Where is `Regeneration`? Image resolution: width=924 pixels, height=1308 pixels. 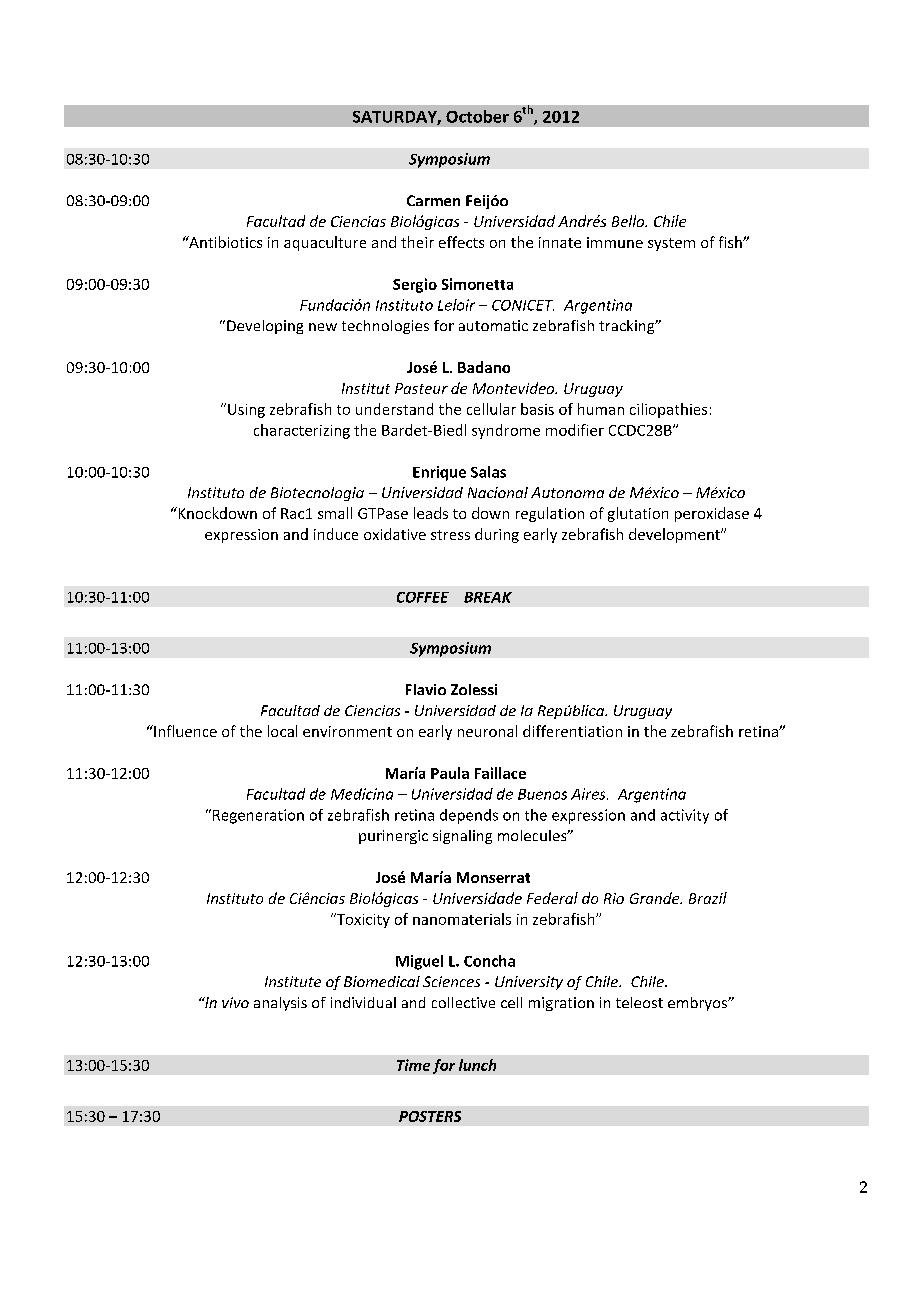 Regeneration is located at coordinates (258, 816).
